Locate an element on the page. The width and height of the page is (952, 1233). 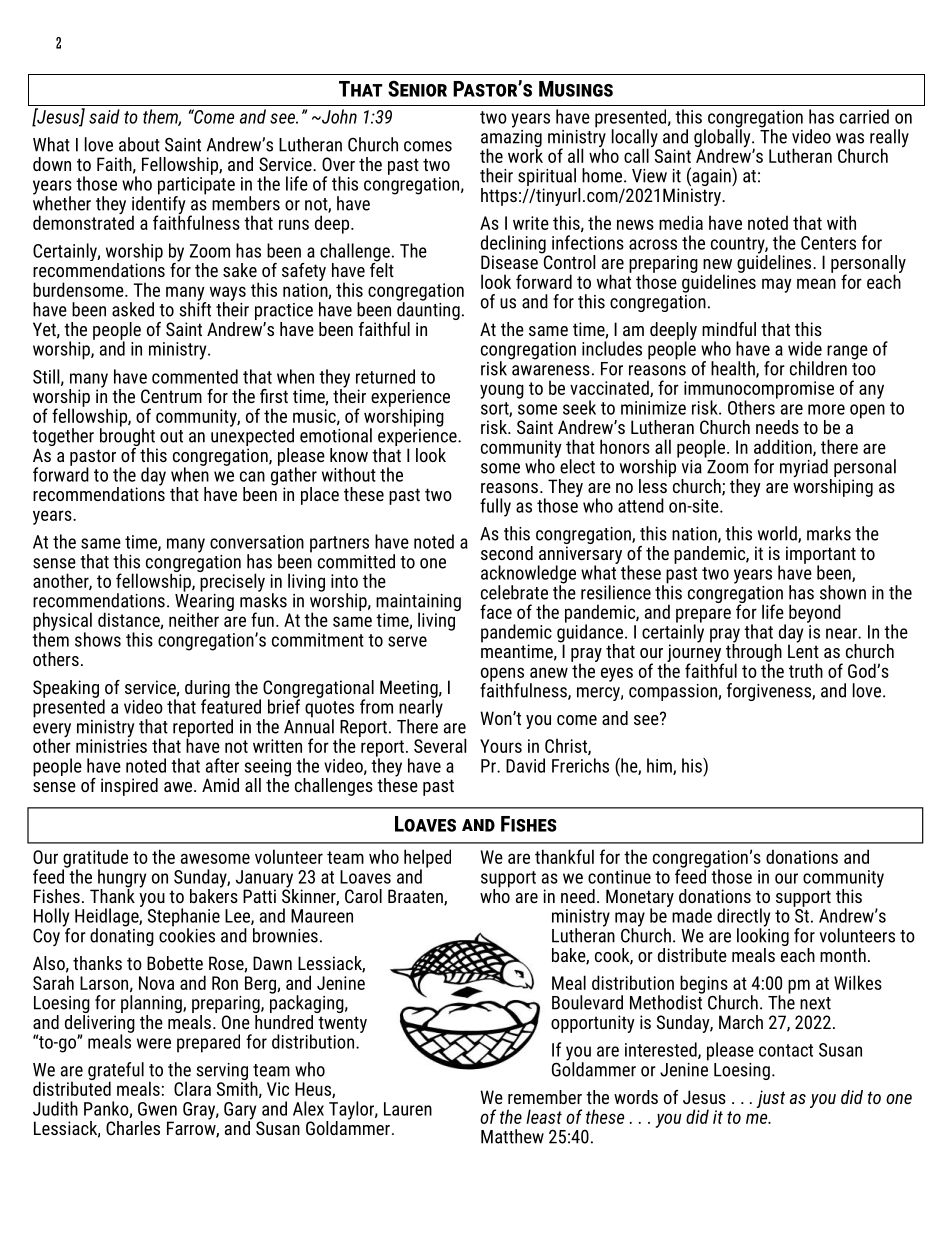
truth is located at coordinates (806, 670).
